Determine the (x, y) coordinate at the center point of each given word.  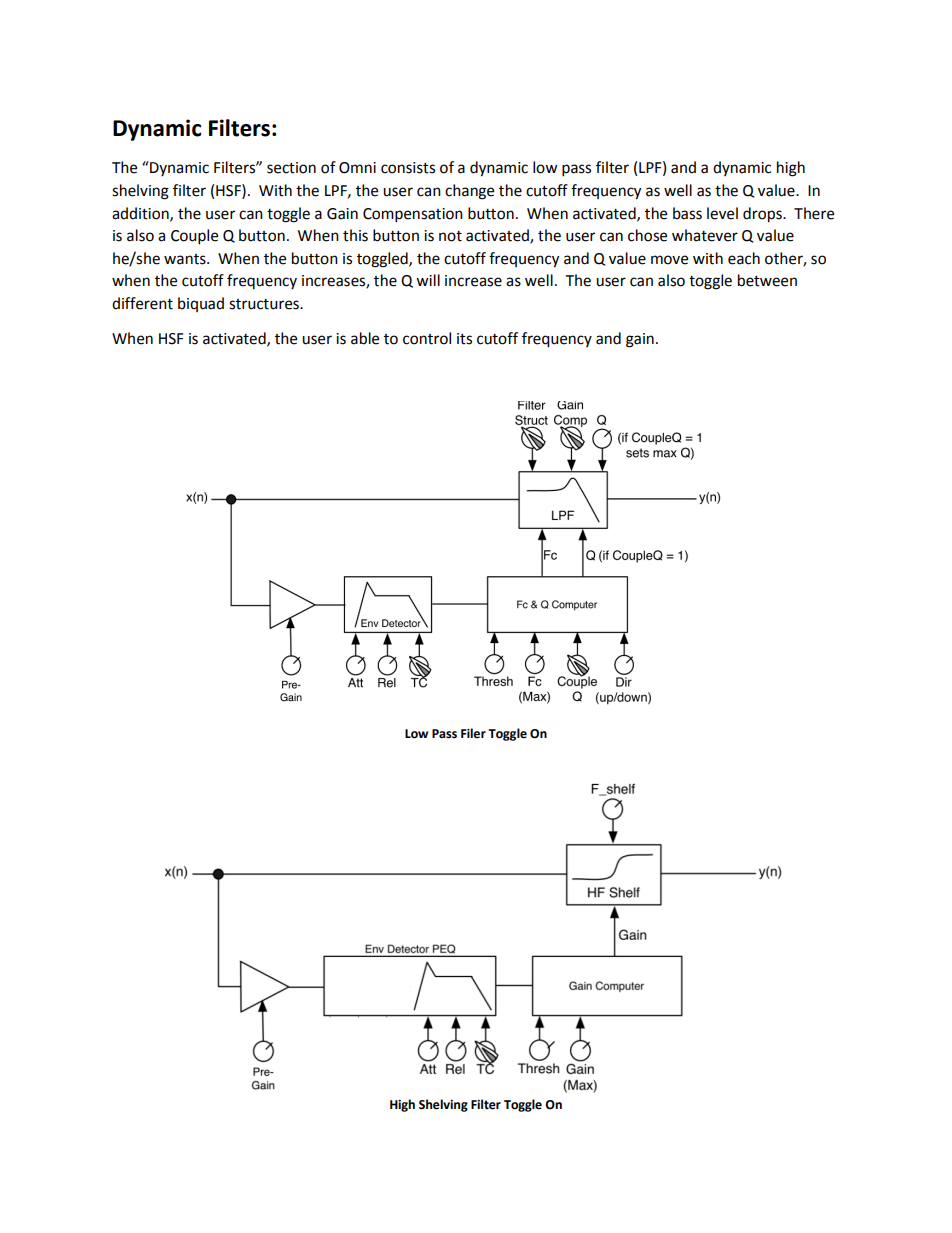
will (428, 280)
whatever (705, 235)
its (464, 339)
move (669, 260)
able (365, 338)
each (744, 258)
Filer (473, 733)
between (767, 280)
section (291, 168)
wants (186, 259)
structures (265, 304)
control (427, 338)
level (722, 213)
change (469, 192)
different (142, 303)
